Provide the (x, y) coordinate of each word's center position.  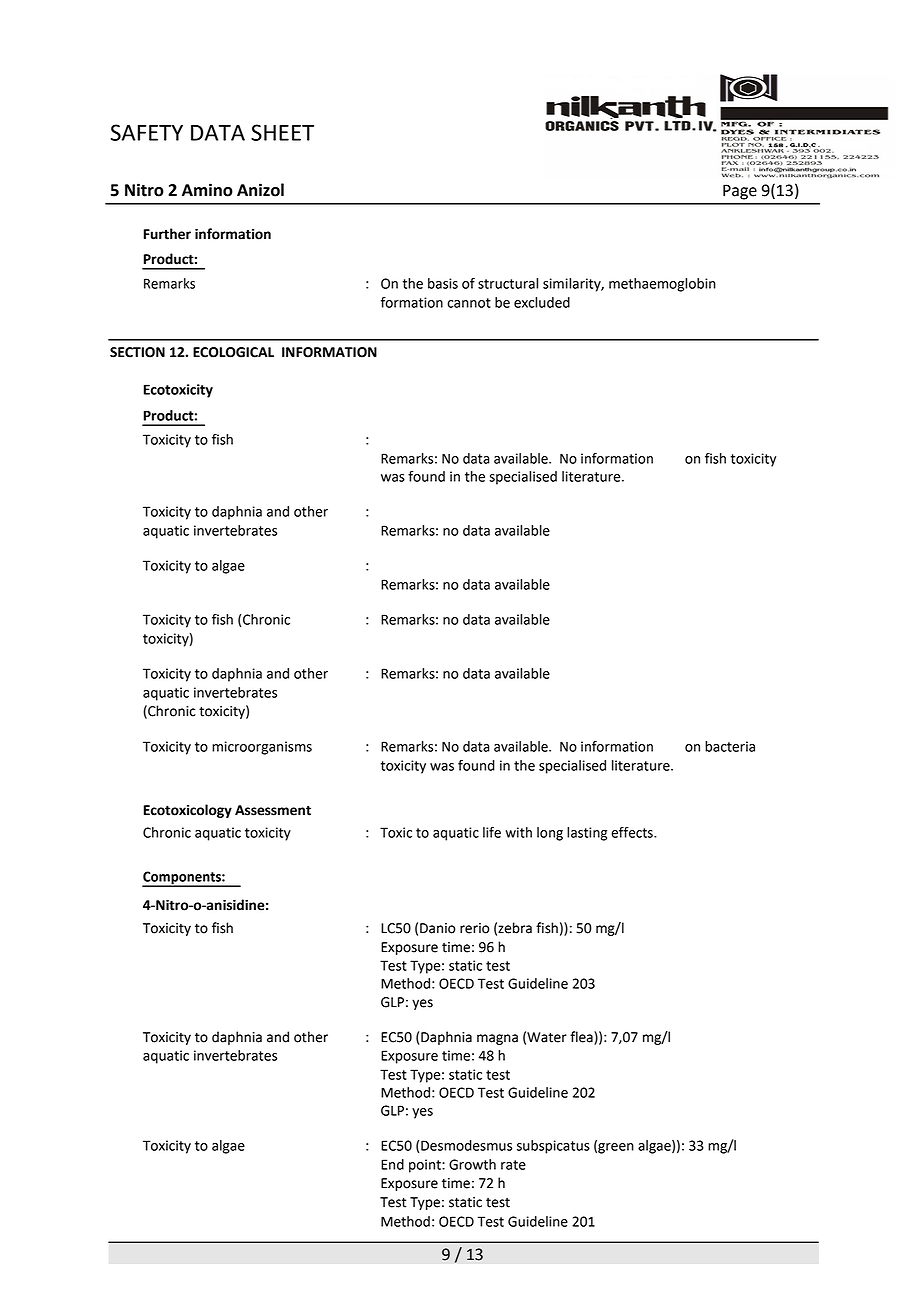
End (392, 1164)
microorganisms (262, 748)
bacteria (730, 746)
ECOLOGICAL (233, 352)
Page (740, 192)
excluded (542, 302)
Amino (207, 190)
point (426, 1166)
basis (443, 283)
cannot (469, 303)
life (492, 832)
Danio (438, 928)
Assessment (273, 810)
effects (633, 832)
